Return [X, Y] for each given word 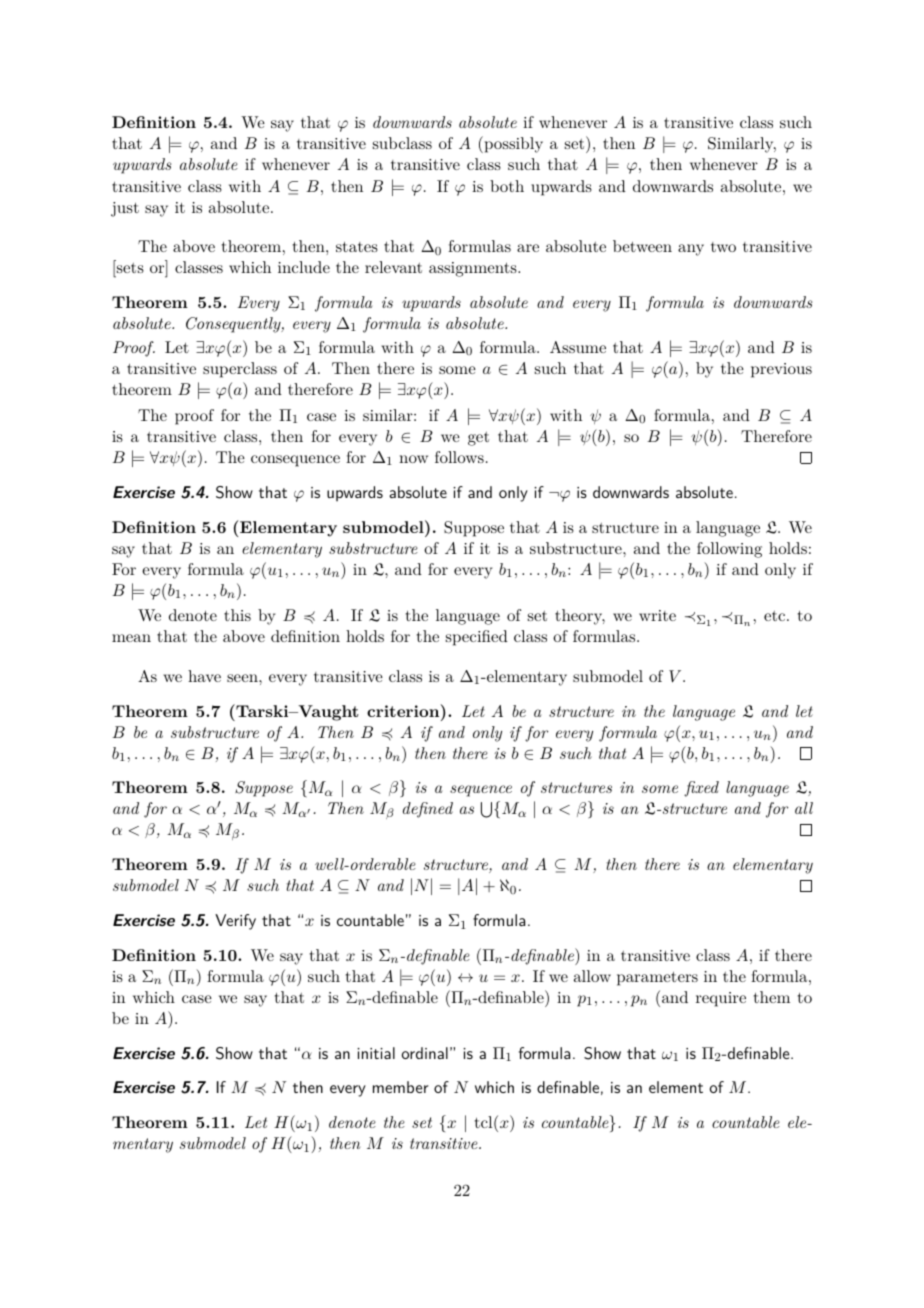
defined [428, 810]
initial [376, 1053]
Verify [235, 922]
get [478, 439]
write [657, 615]
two [723, 247]
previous [781, 370]
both [507, 186]
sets [130, 268]
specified [477, 638]
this [237, 615]
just [125, 209]
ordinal [425, 1053]
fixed [701, 789]
